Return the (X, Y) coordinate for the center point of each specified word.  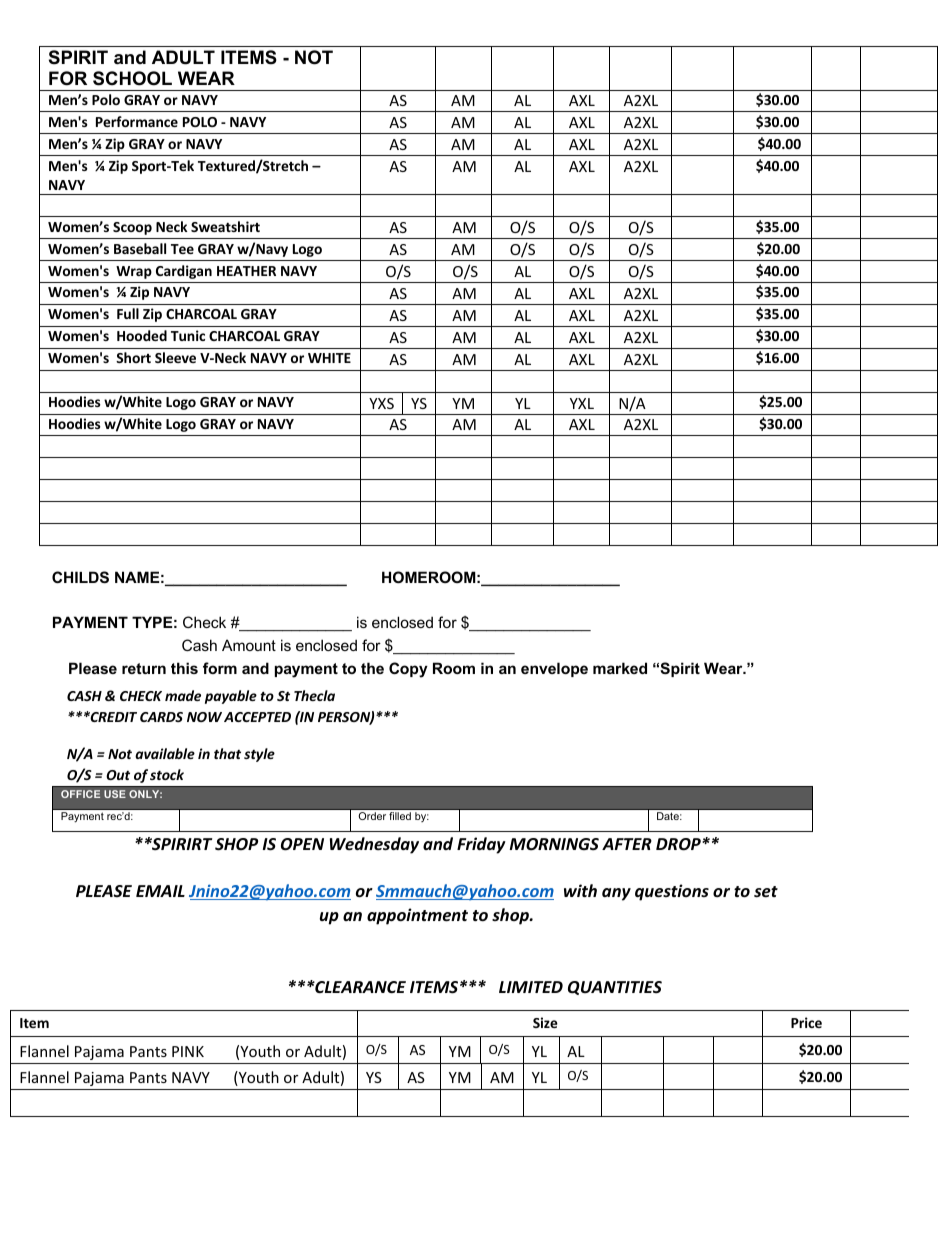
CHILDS (80, 577)
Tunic (188, 335)
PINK (188, 1051)
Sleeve (175, 357)
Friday (481, 845)
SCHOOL (132, 78)
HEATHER (246, 271)
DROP (679, 844)
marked (620, 668)
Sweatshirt (225, 226)
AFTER (627, 844)
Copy (408, 670)
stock (167, 774)
